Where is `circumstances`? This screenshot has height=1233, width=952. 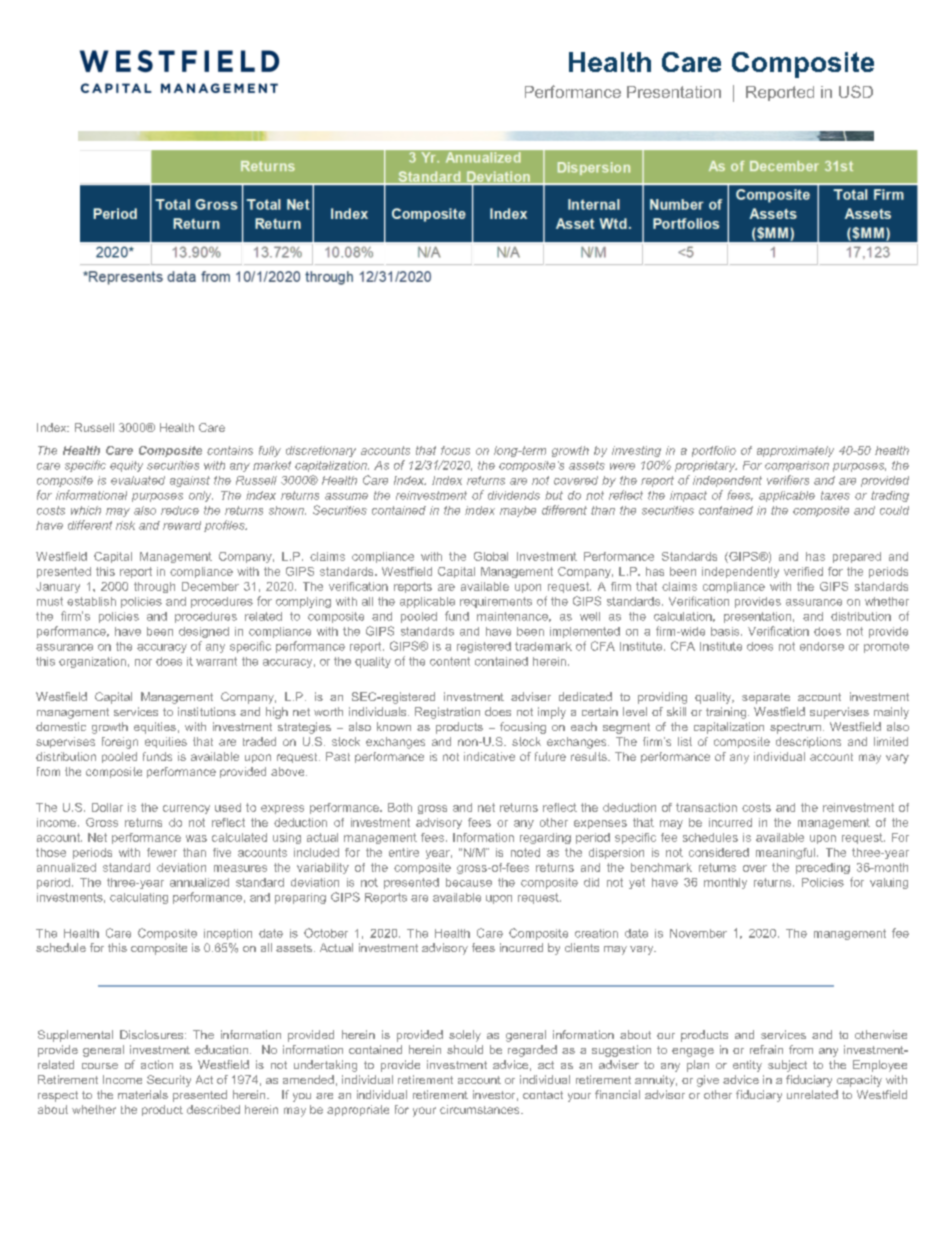 circumstances is located at coordinates (481, 1109).
